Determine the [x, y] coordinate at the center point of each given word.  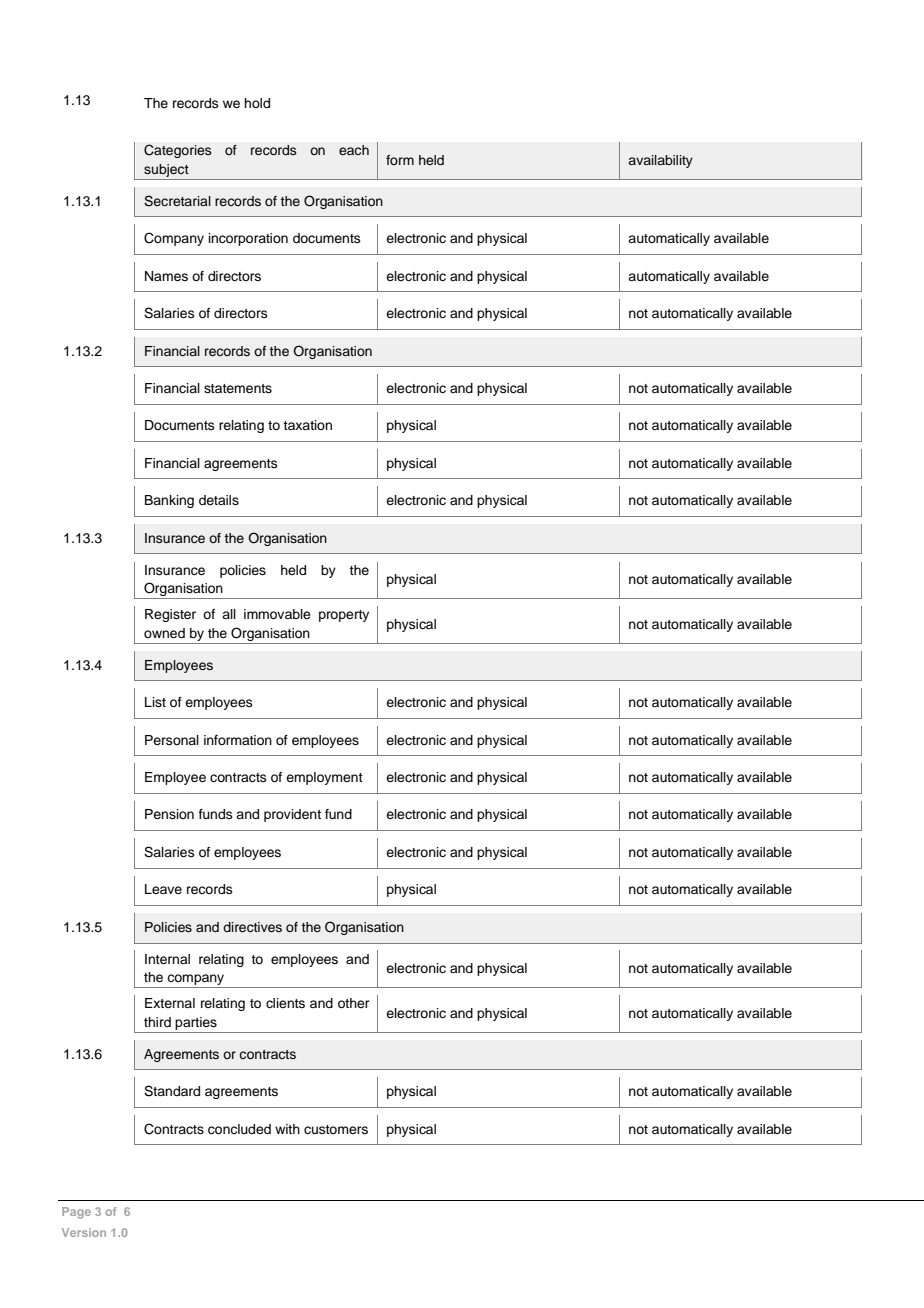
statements [238, 388]
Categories [177, 151]
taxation [307, 425]
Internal [167, 959]
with [287, 1129]
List [155, 702]
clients [285, 1003]
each [354, 150]
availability [660, 161]
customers [336, 1129]
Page [76, 1213]
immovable [277, 614]
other [354, 1003]
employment [324, 778]
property [344, 616]
